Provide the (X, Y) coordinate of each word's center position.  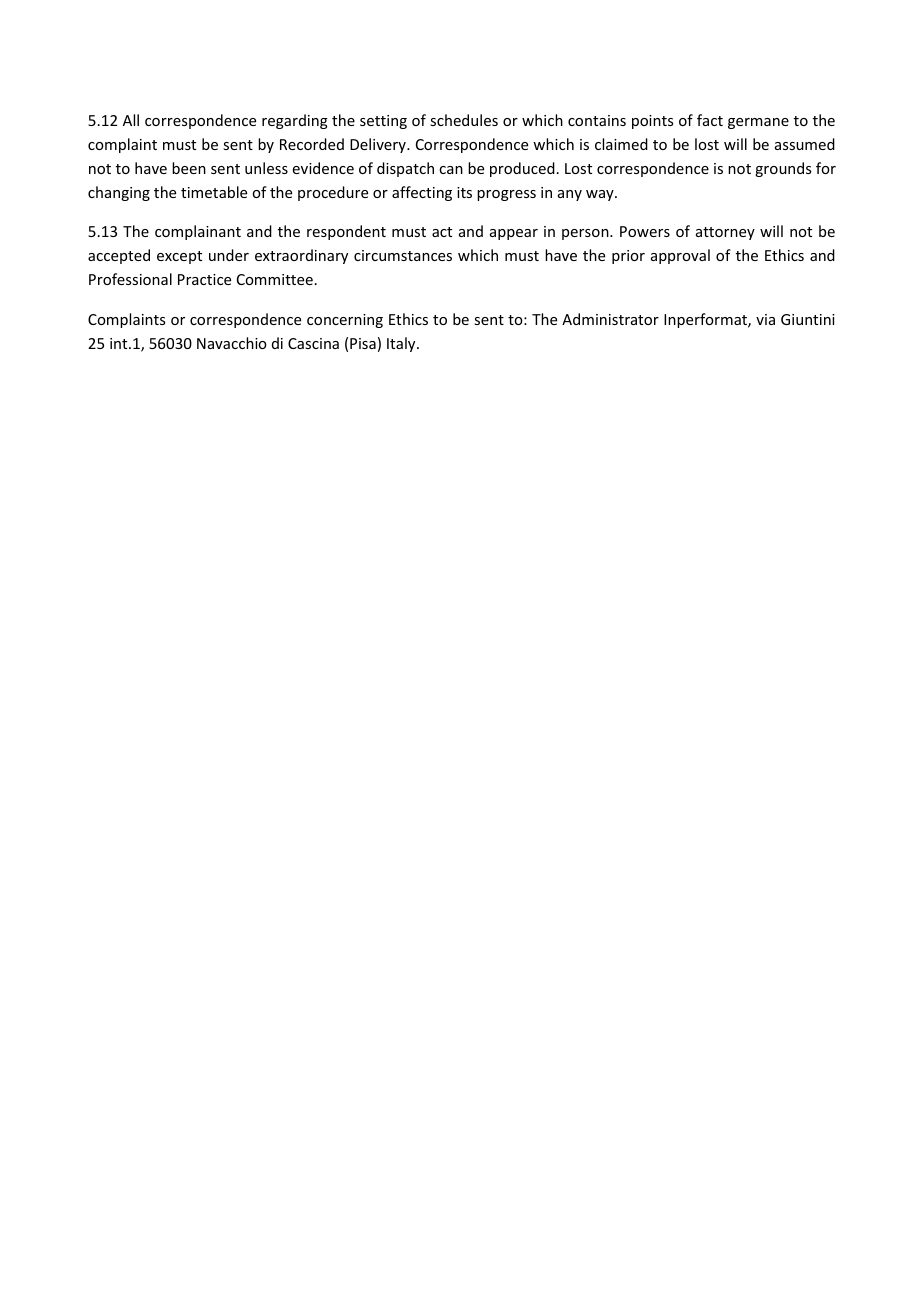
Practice (204, 279)
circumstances (403, 255)
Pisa (363, 343)
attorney (725, 233)
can (451, 170)
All (131, 120)
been (189, 168)
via (765, 319)
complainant (198, 232)
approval (680, 256)
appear (514, 234)
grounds (783, 169)
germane (758, 123)
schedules (464, 120)
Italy (402, 344)
